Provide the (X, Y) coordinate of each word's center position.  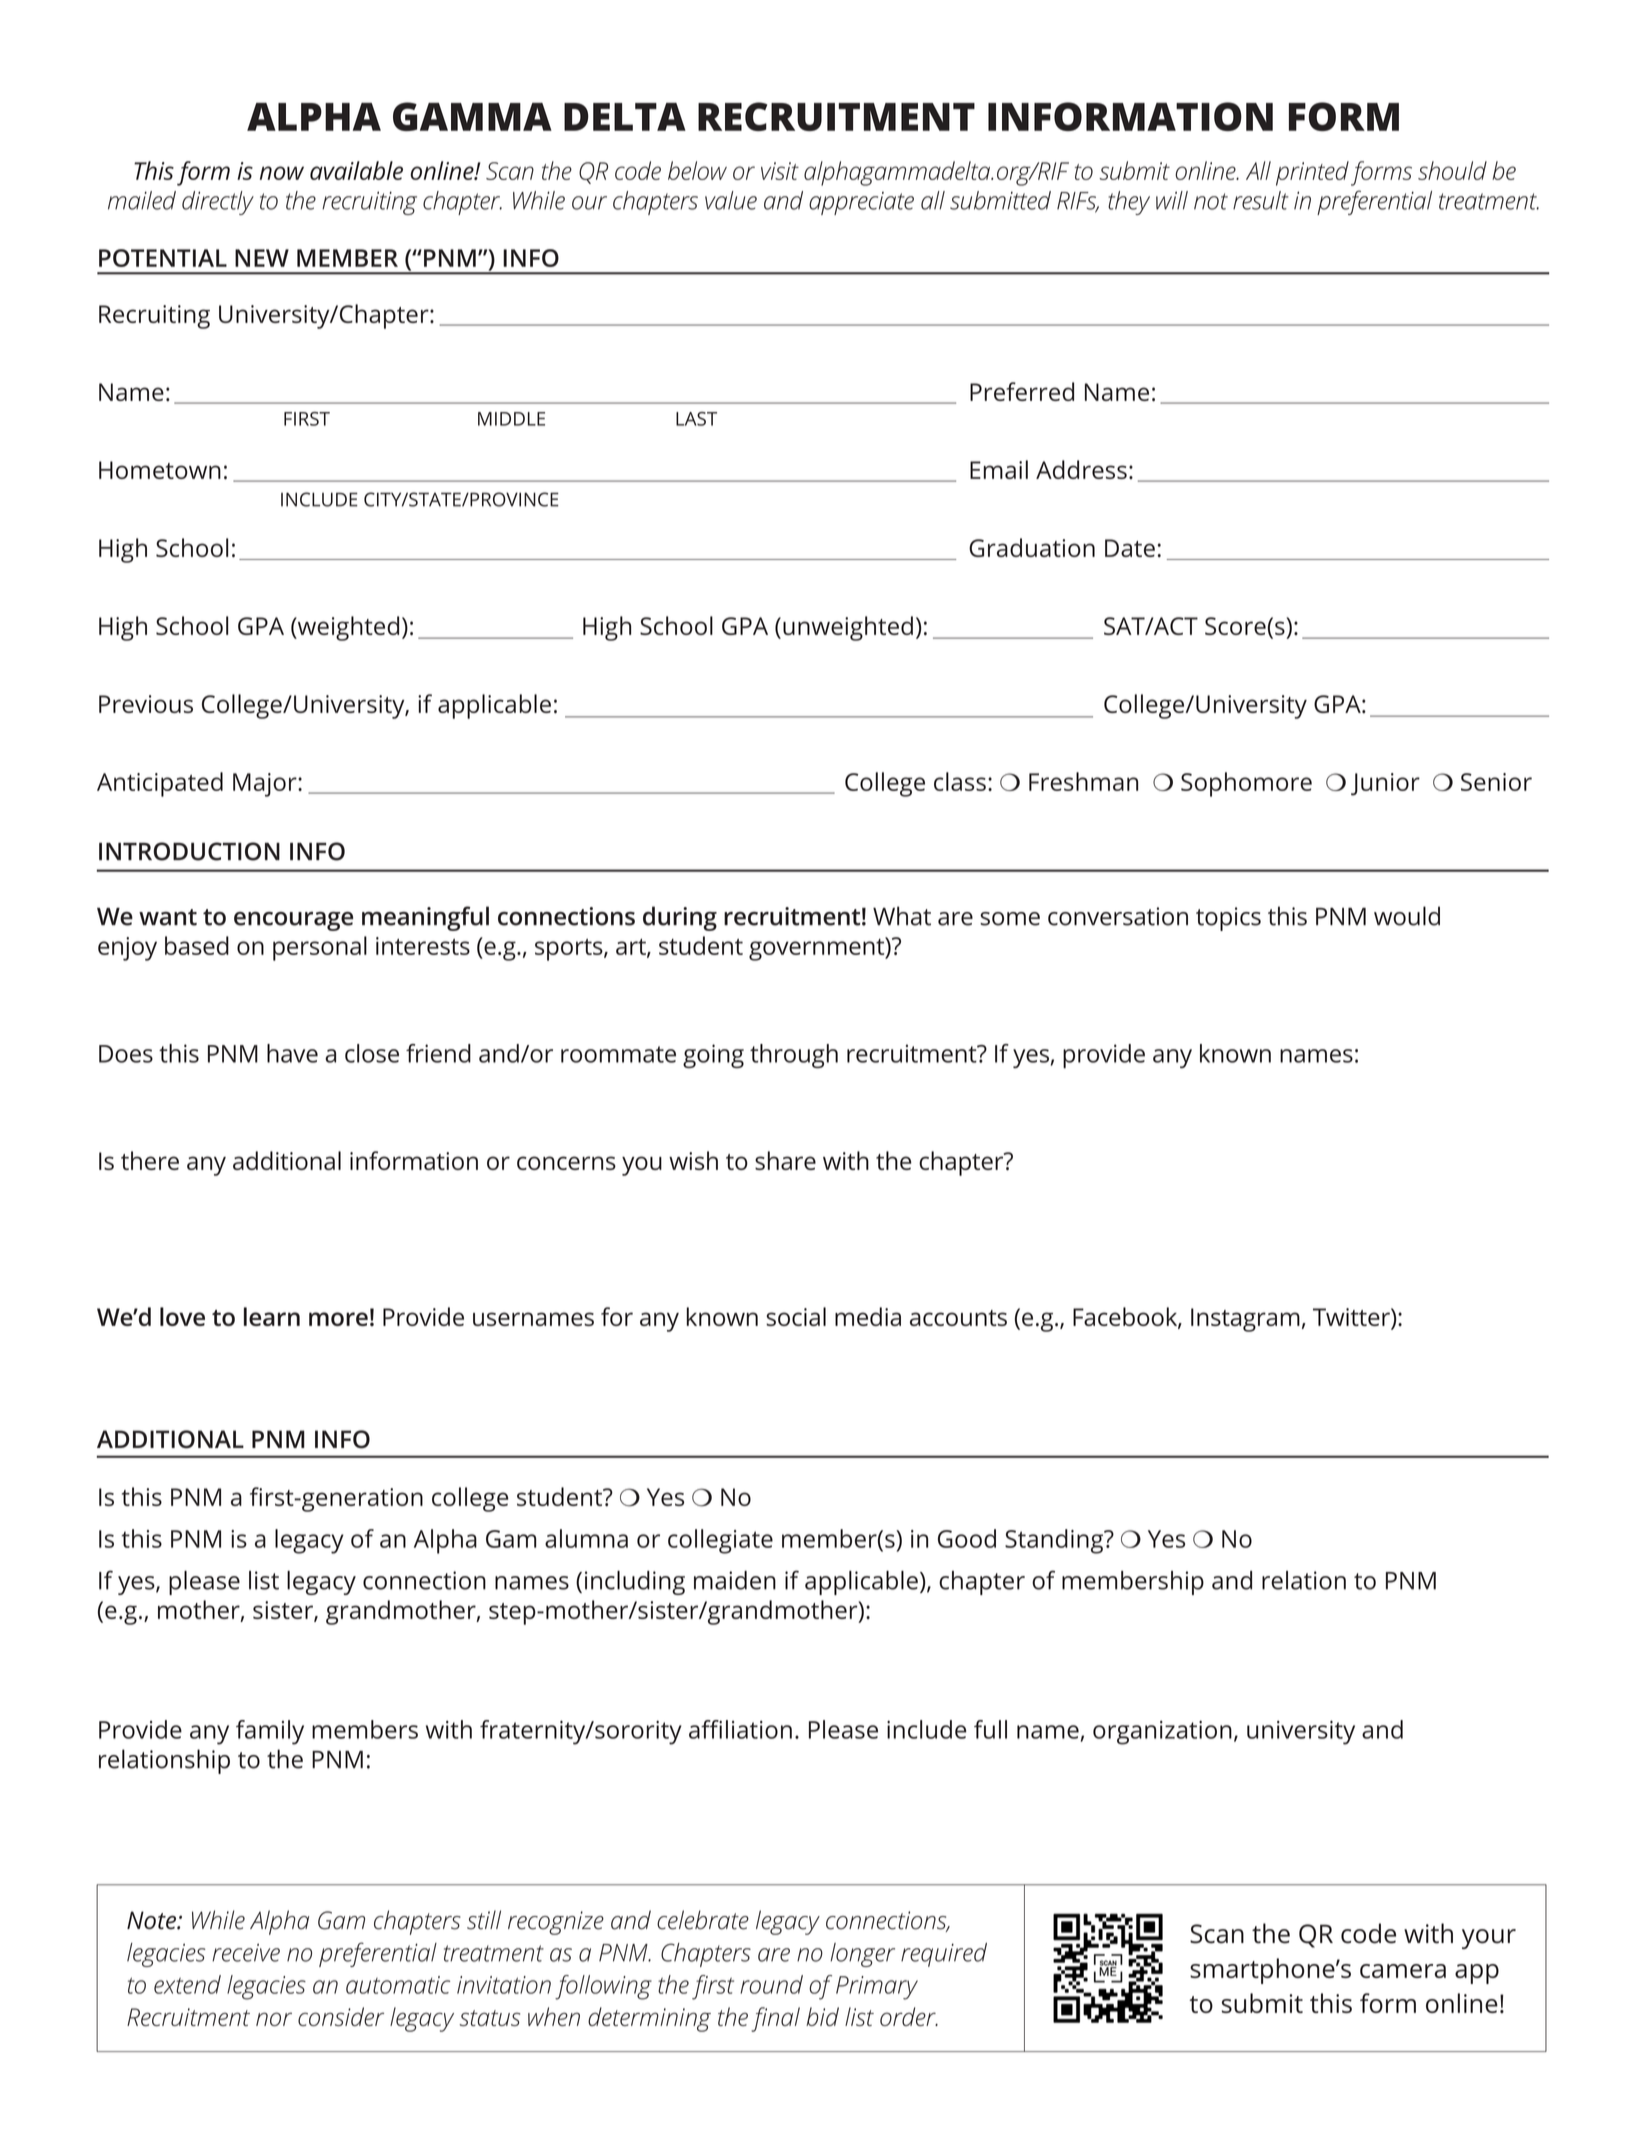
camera (1403, 1971)
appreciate (861, 203)
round (771, 1984)
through (794, 1056)
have (292, 1053)
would (1407, 916)
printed (1312, 173)
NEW (262, 258)
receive (246, 1953)
